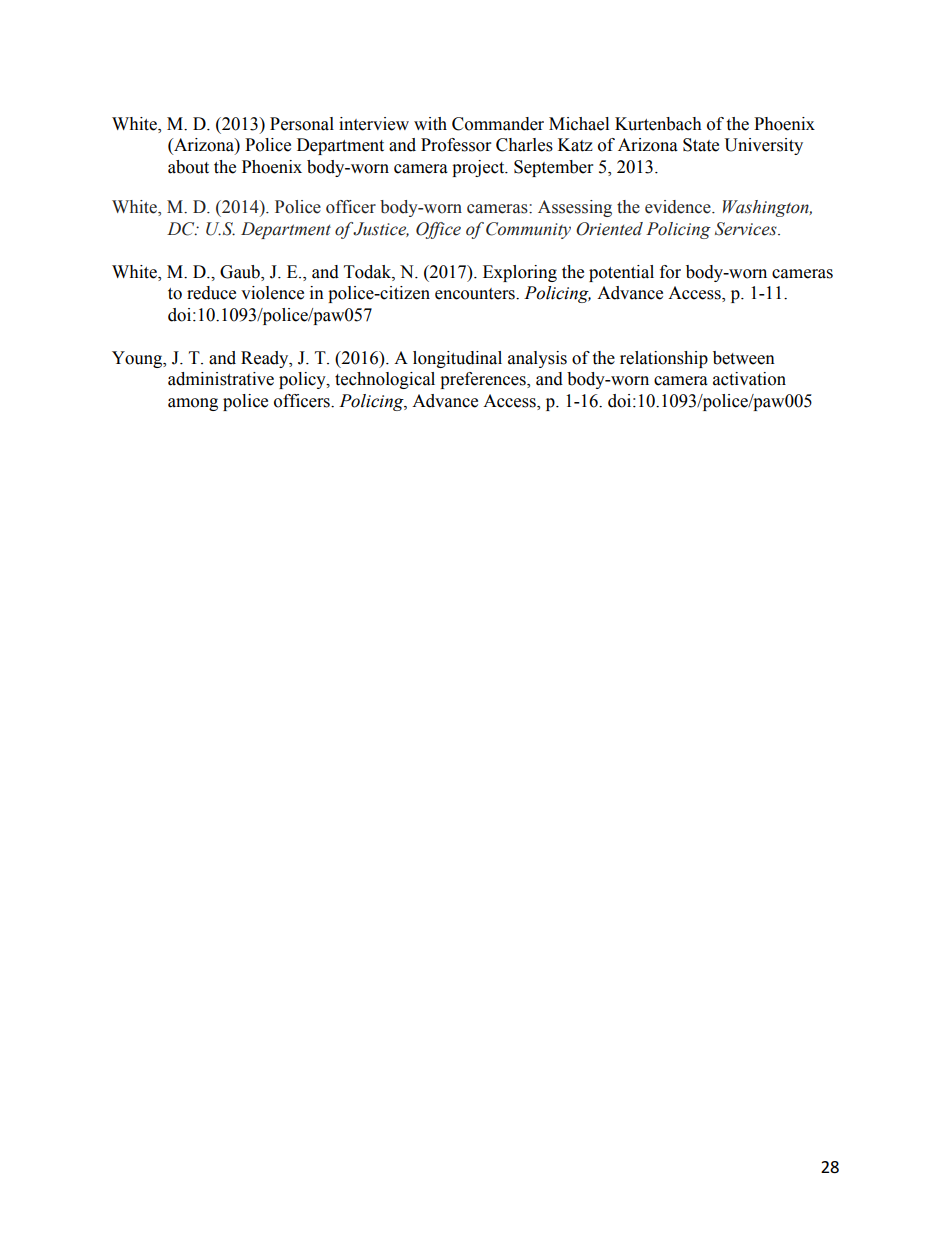 The width and height of the page is (952, 1233). Describe the element at coordinates (430, 124) in the page. I see `with` at that location.
